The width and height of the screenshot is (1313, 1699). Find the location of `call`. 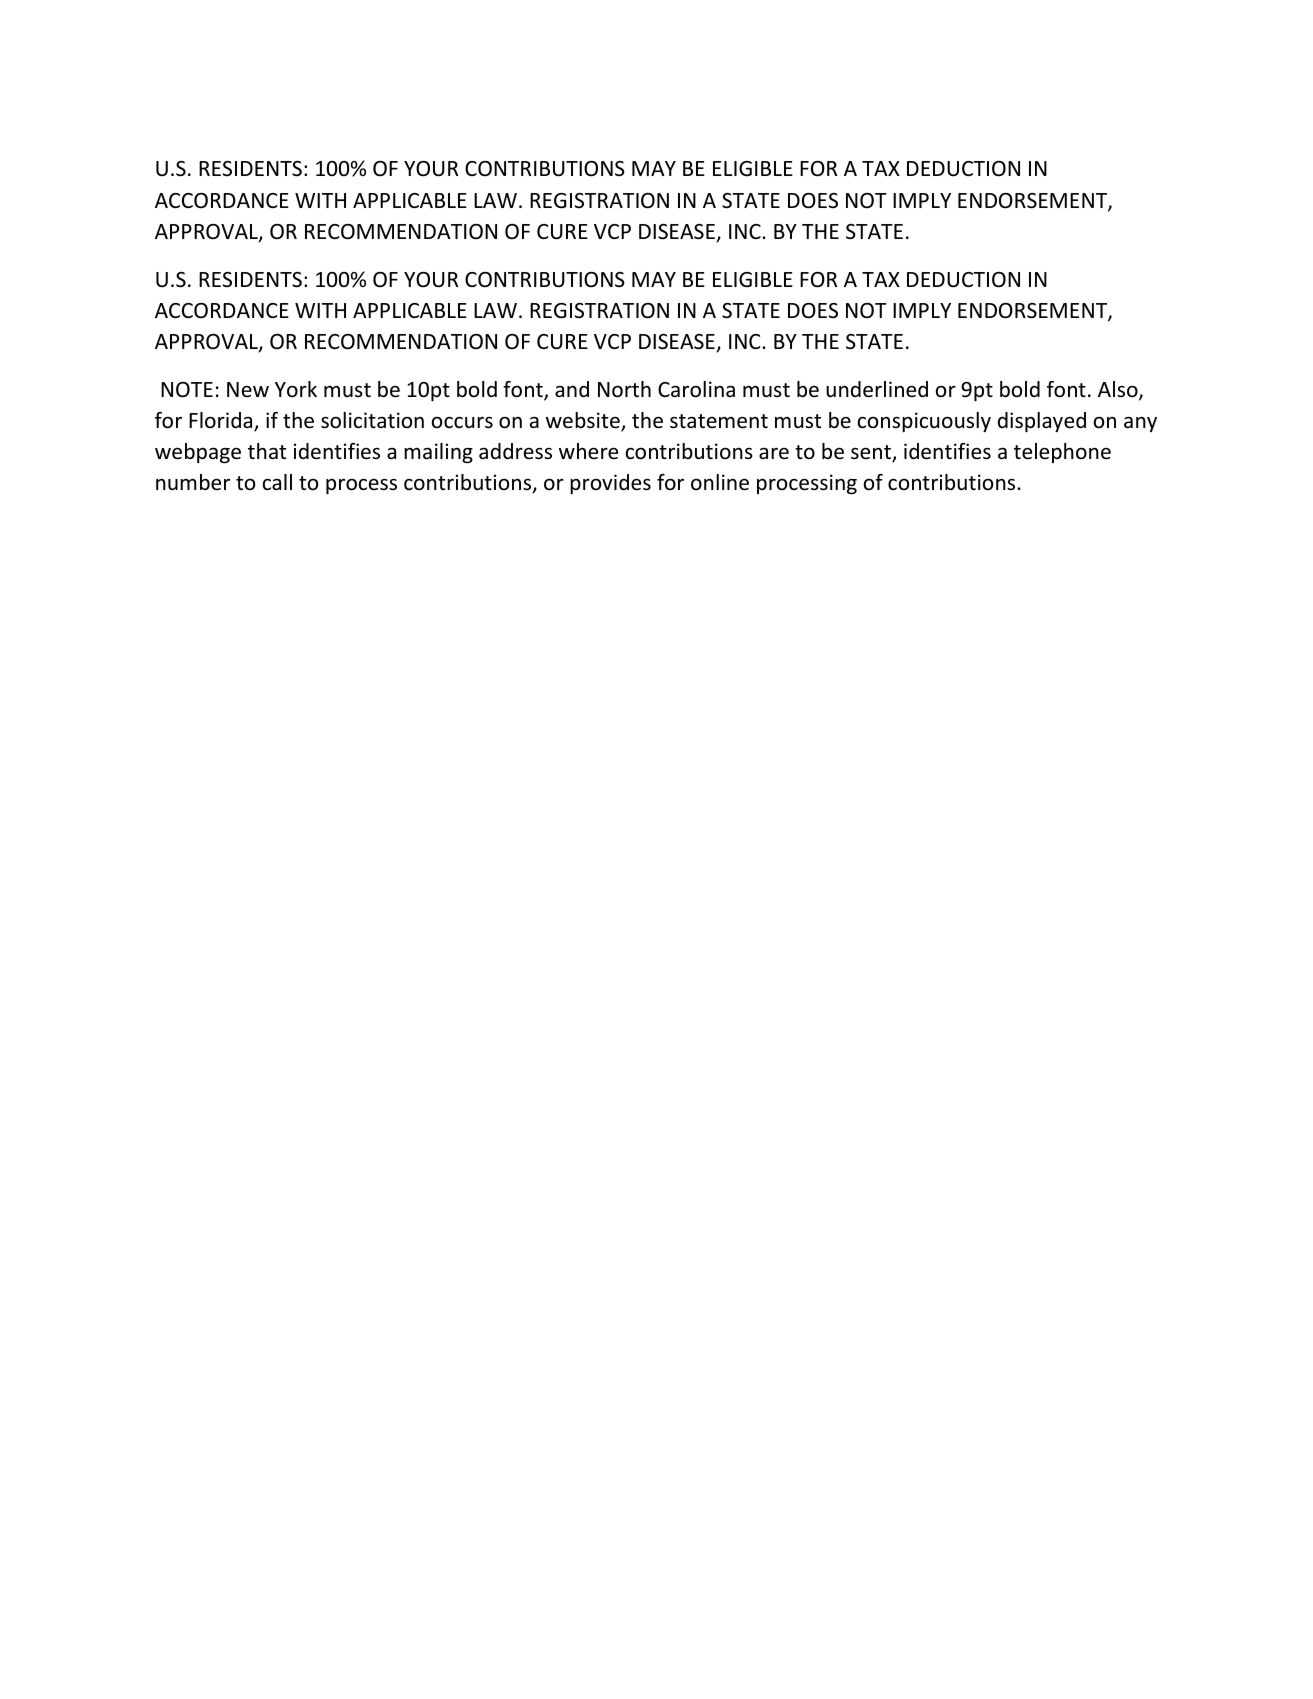

call is located at coordinates (277, 482).
